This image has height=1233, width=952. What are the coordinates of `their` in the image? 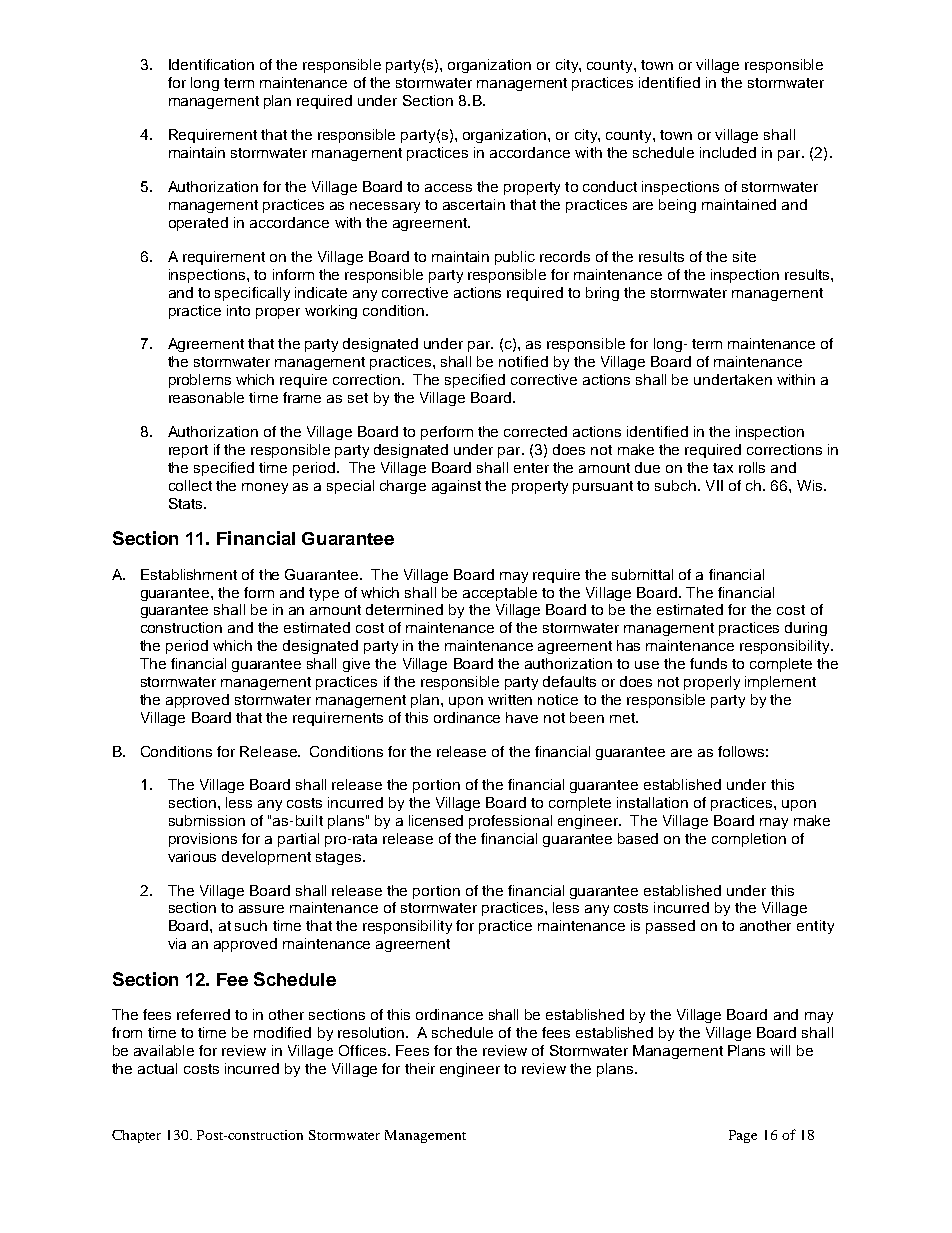 It's located at (420, 1068).
